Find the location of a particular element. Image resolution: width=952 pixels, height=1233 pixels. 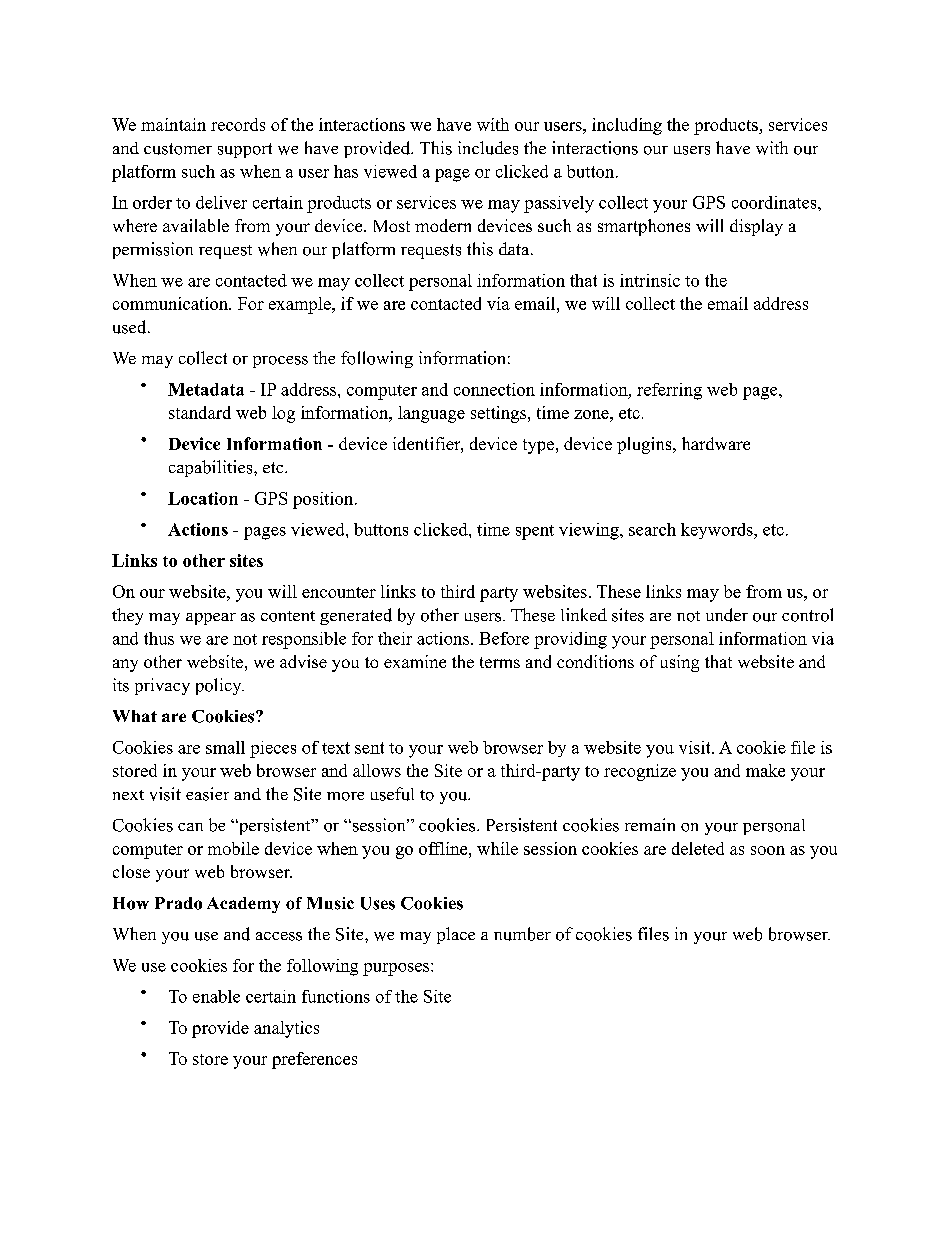

under is located at coordinates (727, 615).
